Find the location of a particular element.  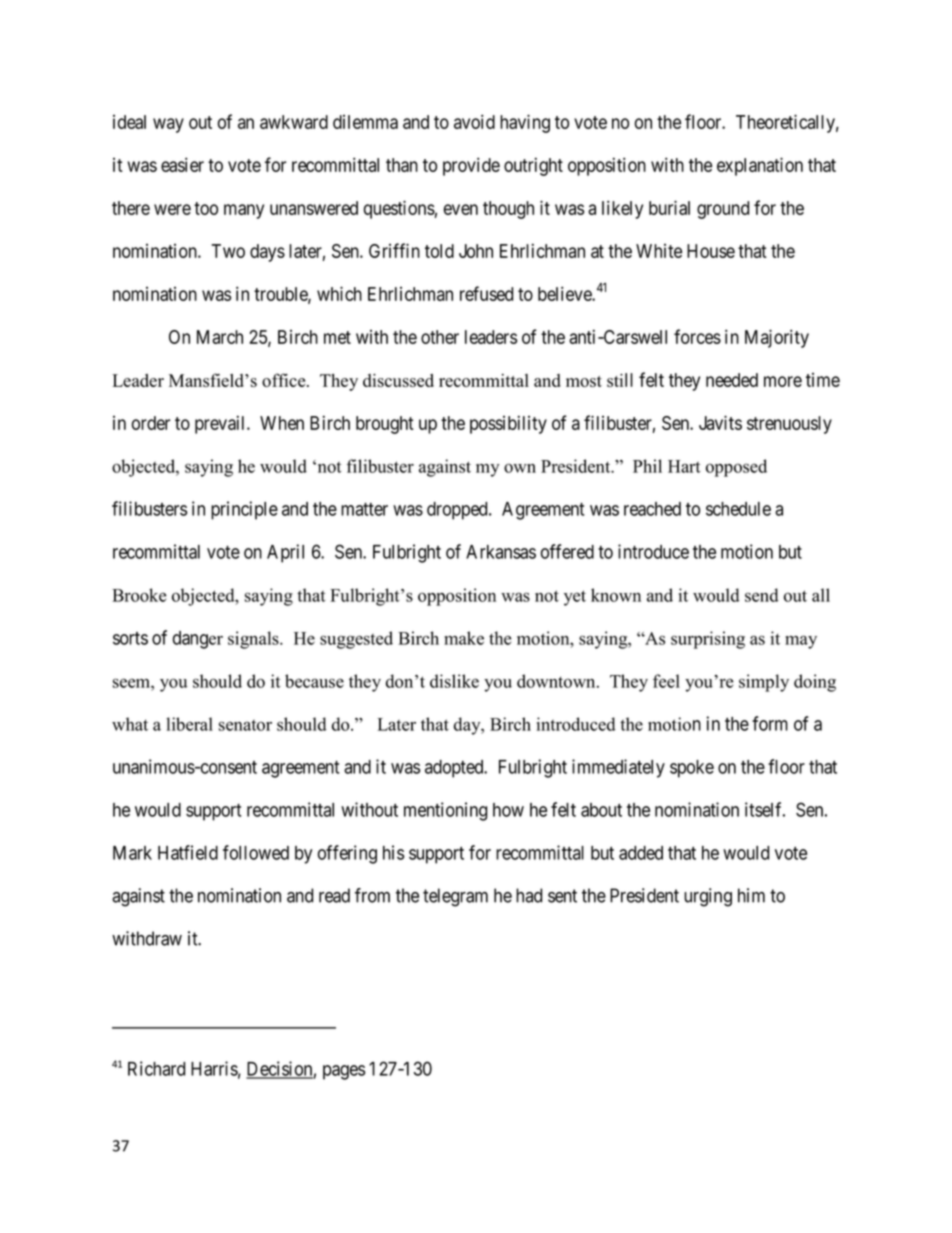

urging is located at coordinates (708, 897).
